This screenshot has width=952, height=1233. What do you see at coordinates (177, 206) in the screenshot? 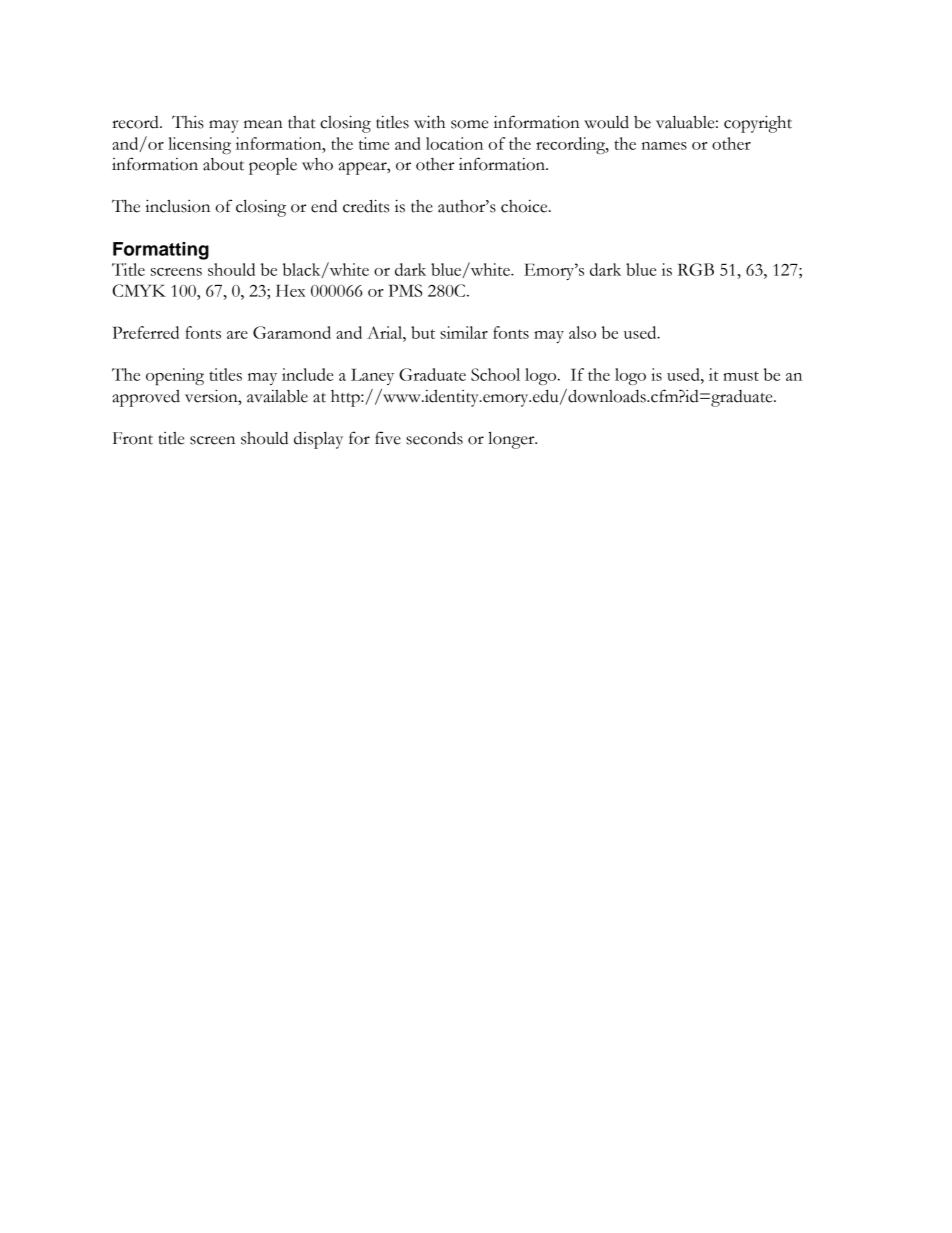
I see `inclusion` at bounding box center [177, 206].
